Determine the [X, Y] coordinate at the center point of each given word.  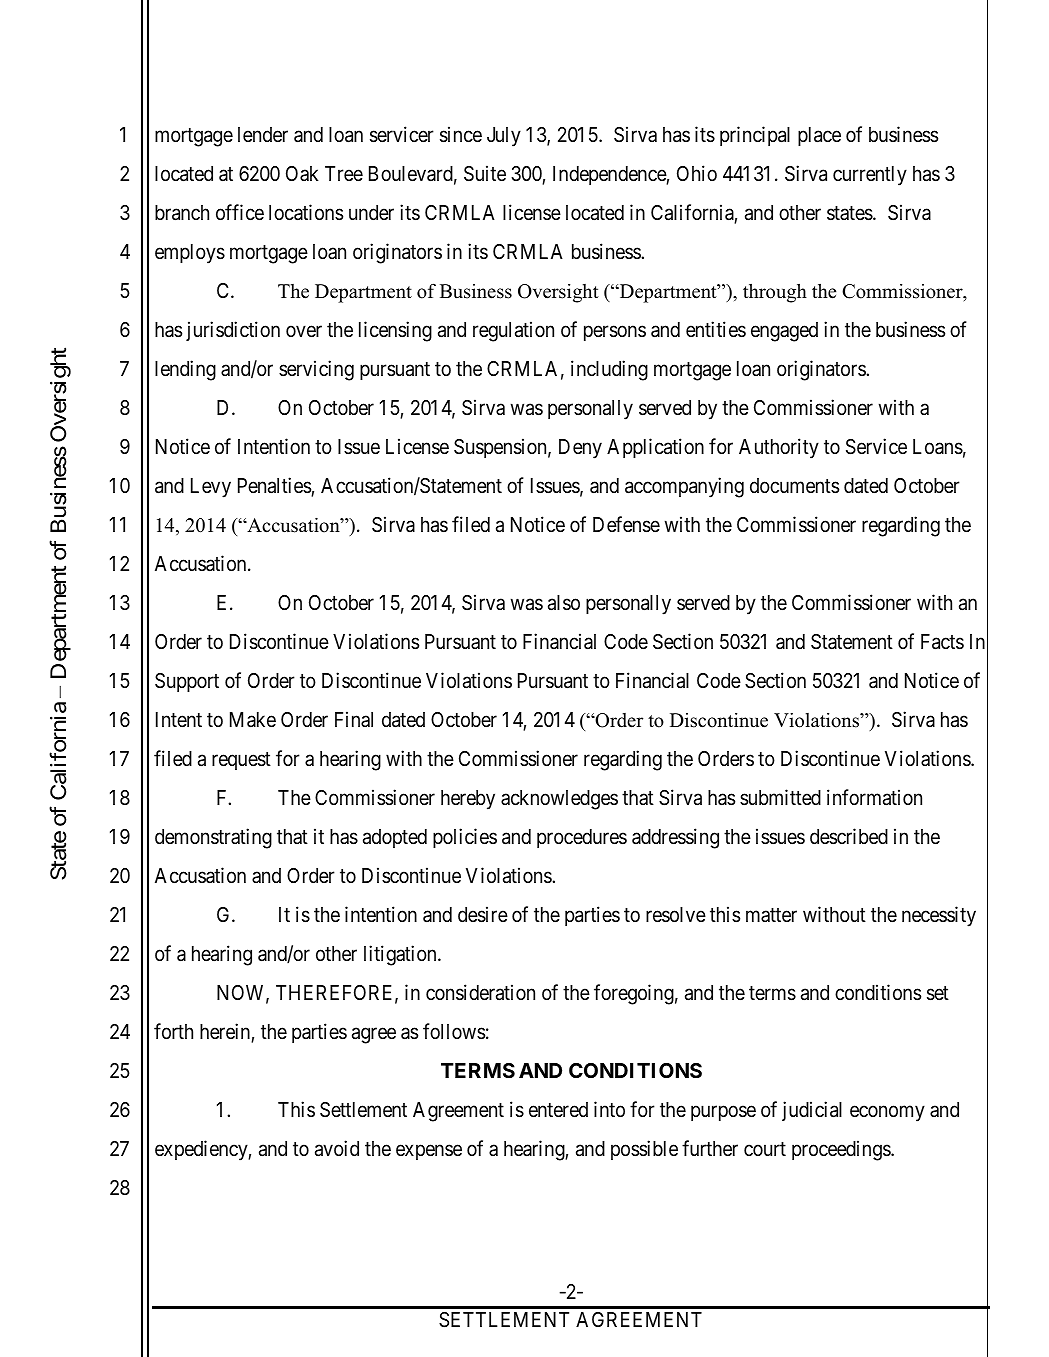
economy [887, 1113]
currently [870, 176]
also [564, 603]
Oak [302, 173]
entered [558, 1110]
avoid [337, 1148]
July [504, 137]
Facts [942, 642]
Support [187, 682]
